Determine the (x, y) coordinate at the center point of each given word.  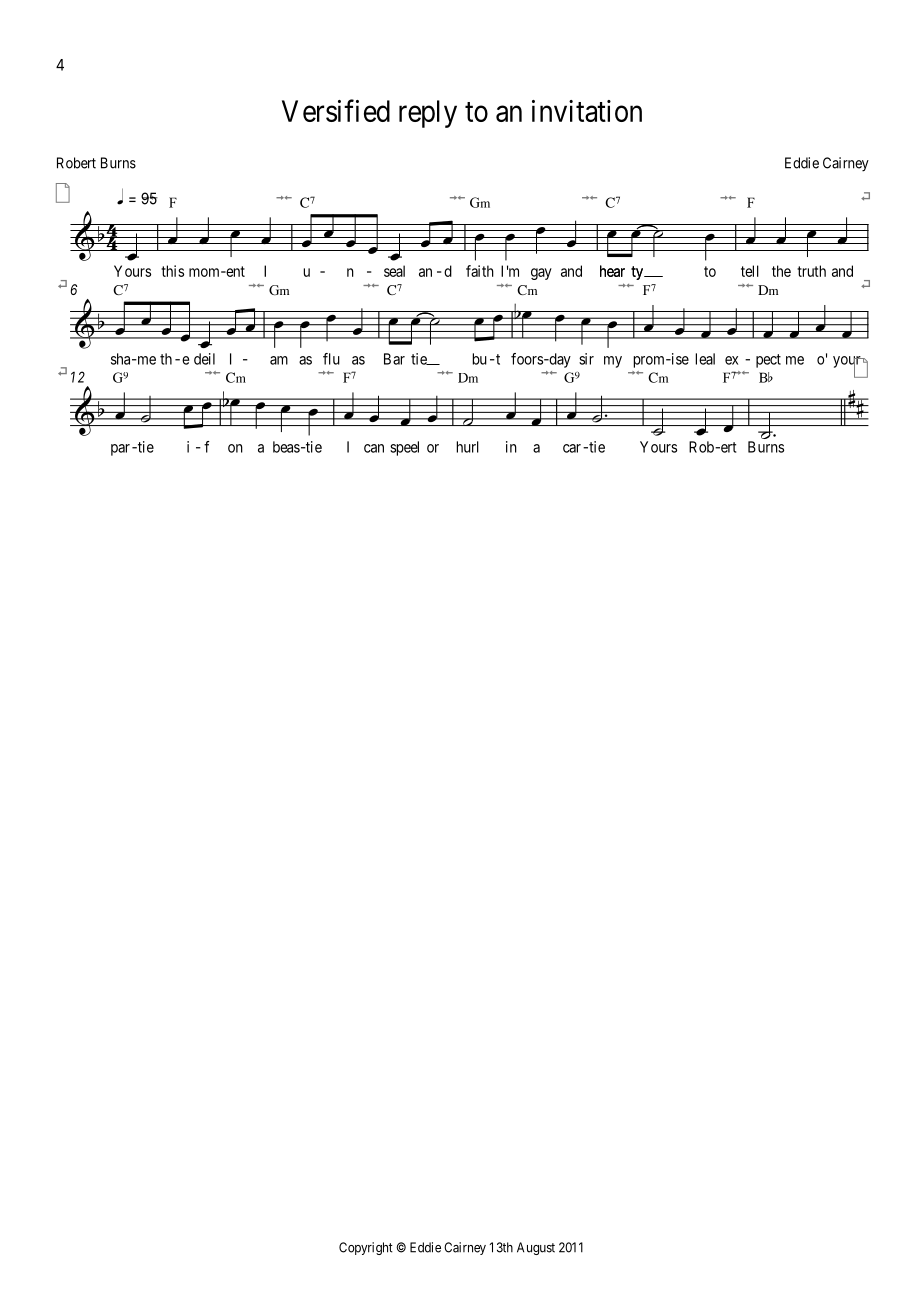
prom (650, 362)
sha (122, 359)
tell (750, 271)
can (374, 448)
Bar (394, 359)
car (572, 448)
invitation (587, 111)
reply (428, 114)
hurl (467, 447)
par (120, 450)
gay (541, 274)
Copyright (366, 1248)
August (536, 1248)
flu (331, 359)
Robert (76, 163)
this (172, 271)
